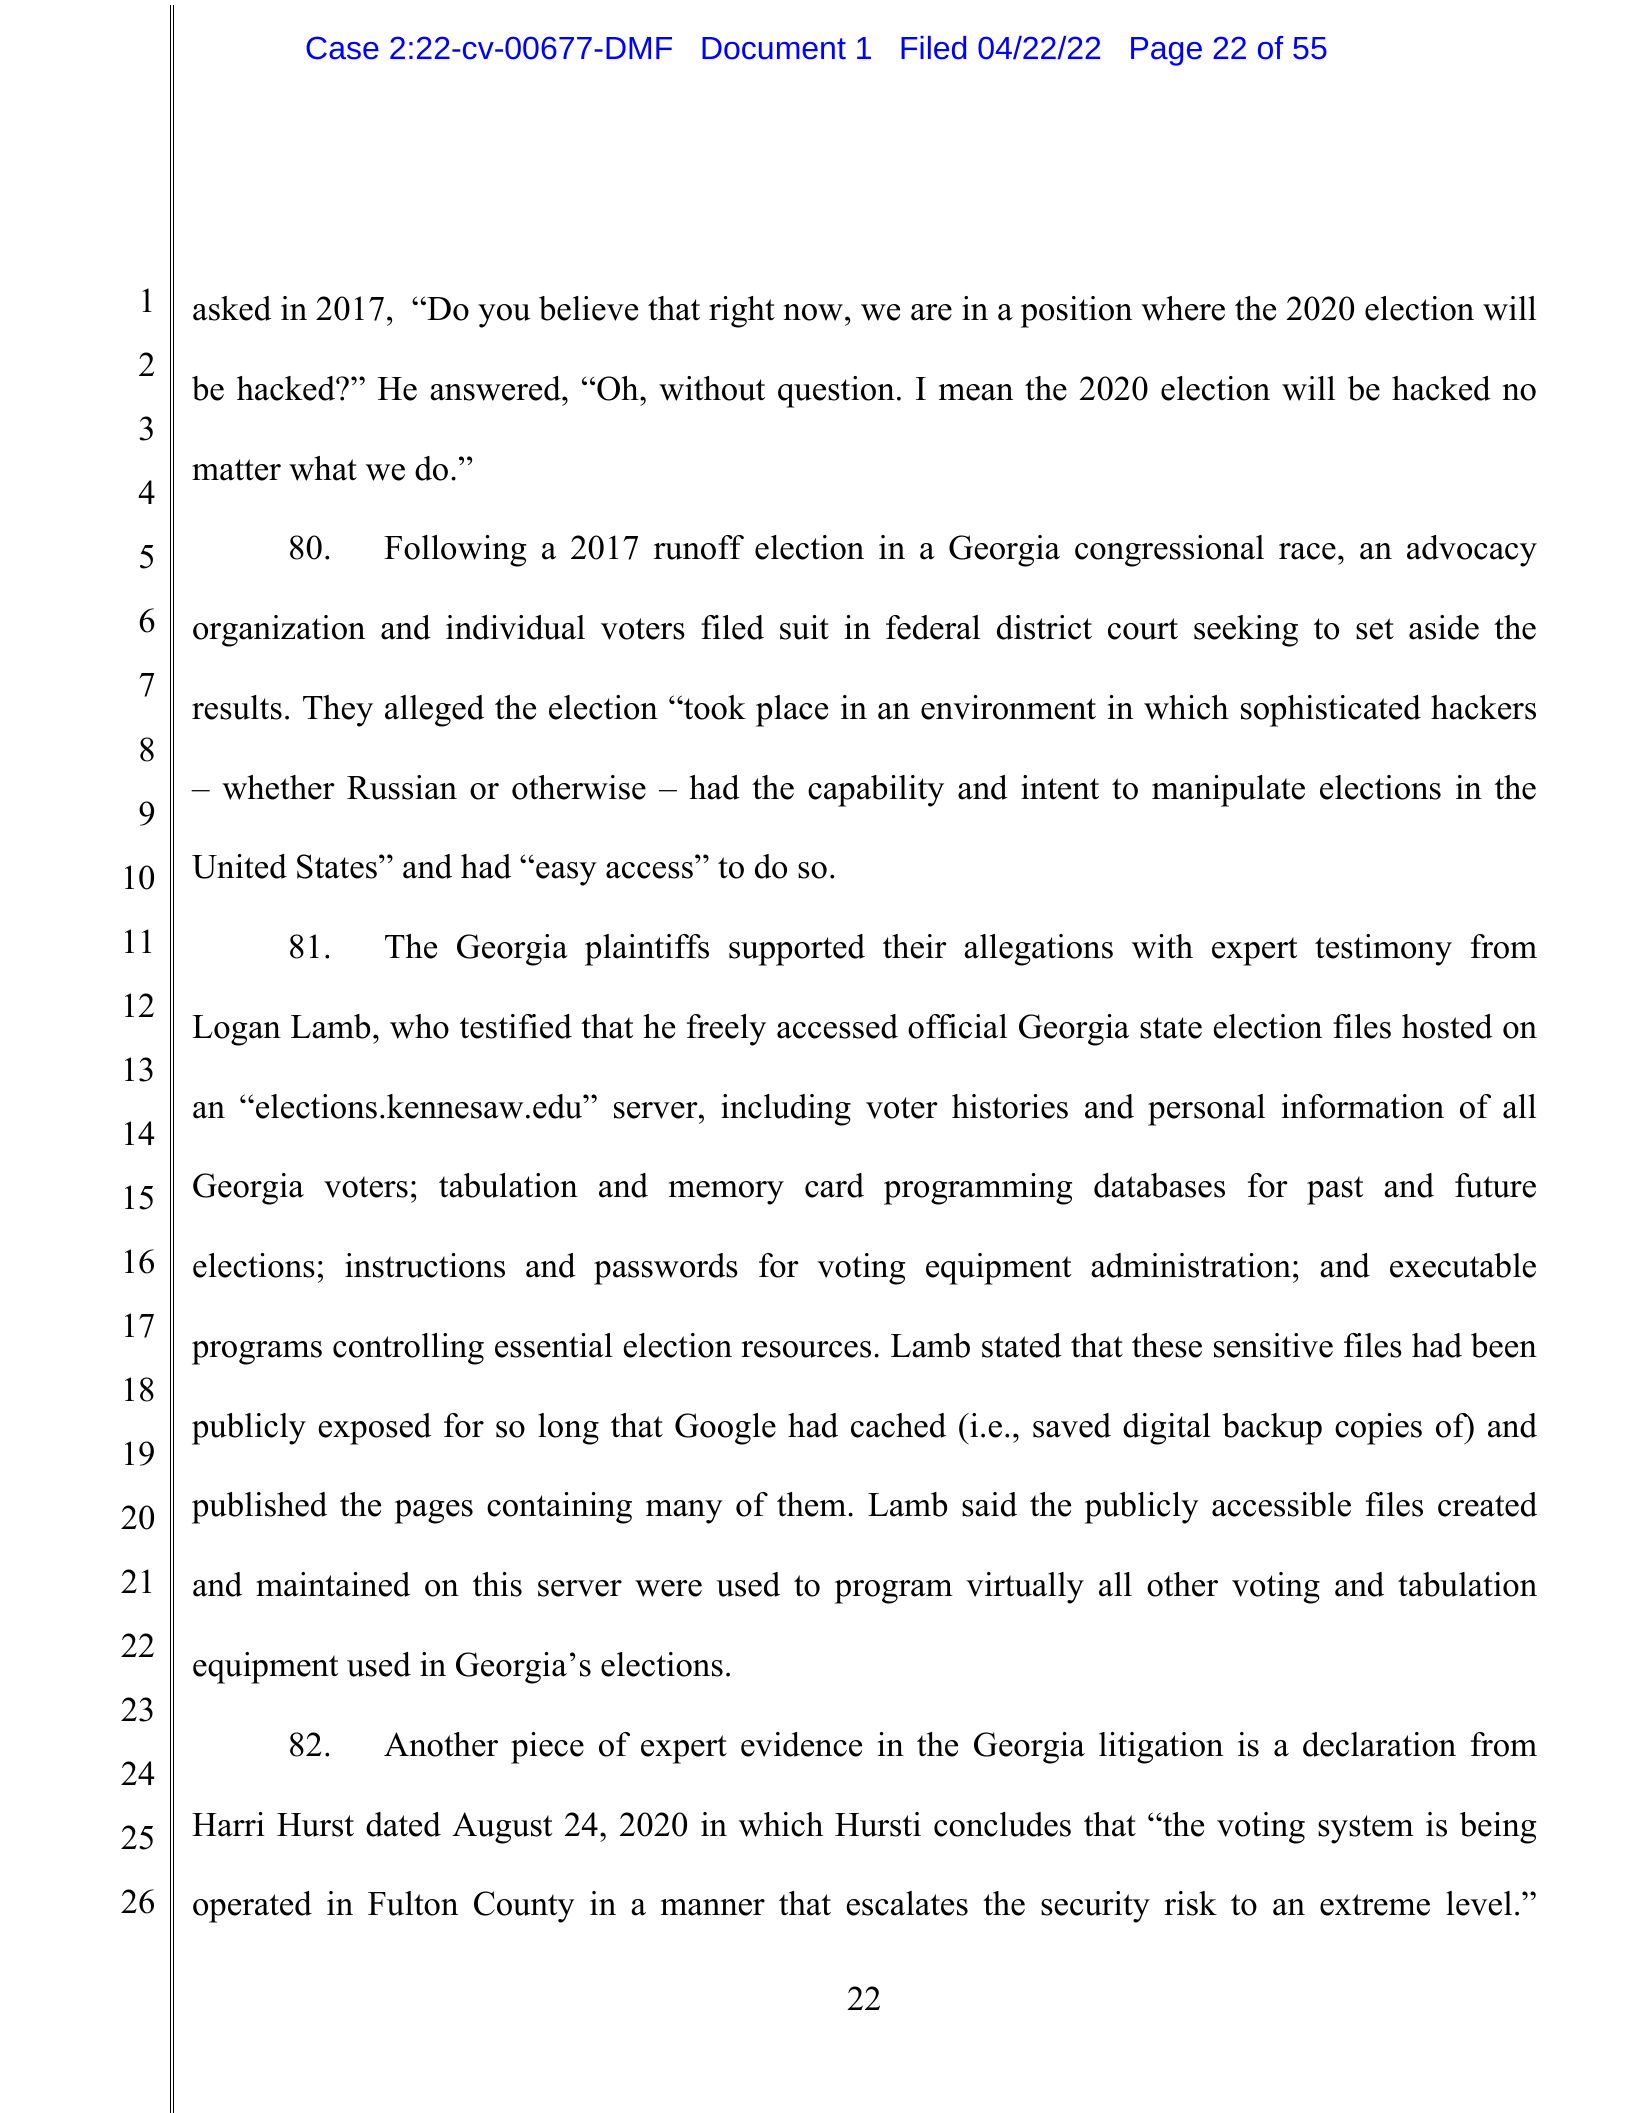  What do you see at coordinates (425, 1265) in the image?
I see `instructions` at bounding box center [425, 1265].
